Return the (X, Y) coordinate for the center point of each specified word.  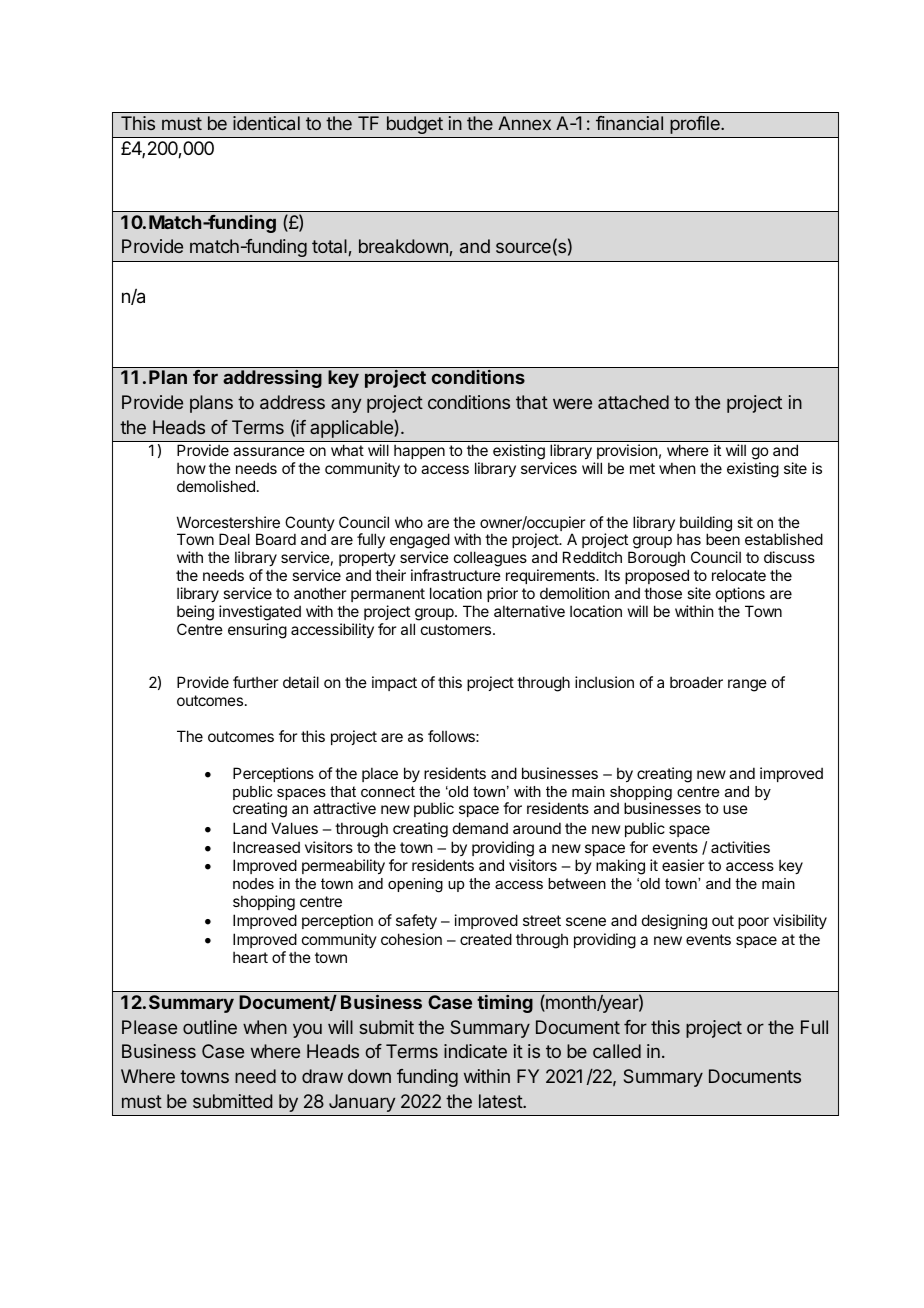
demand (480, 828)
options (740, 594)
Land (250, 828)
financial (629, 123)
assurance (269, 451)
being (195, 613)
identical (266, 123)
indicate (475, 1051)
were (572, 403)
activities (740, 847)
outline (210, 1027)
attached (633, 402)
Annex (524, 123)
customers (457, 629)
